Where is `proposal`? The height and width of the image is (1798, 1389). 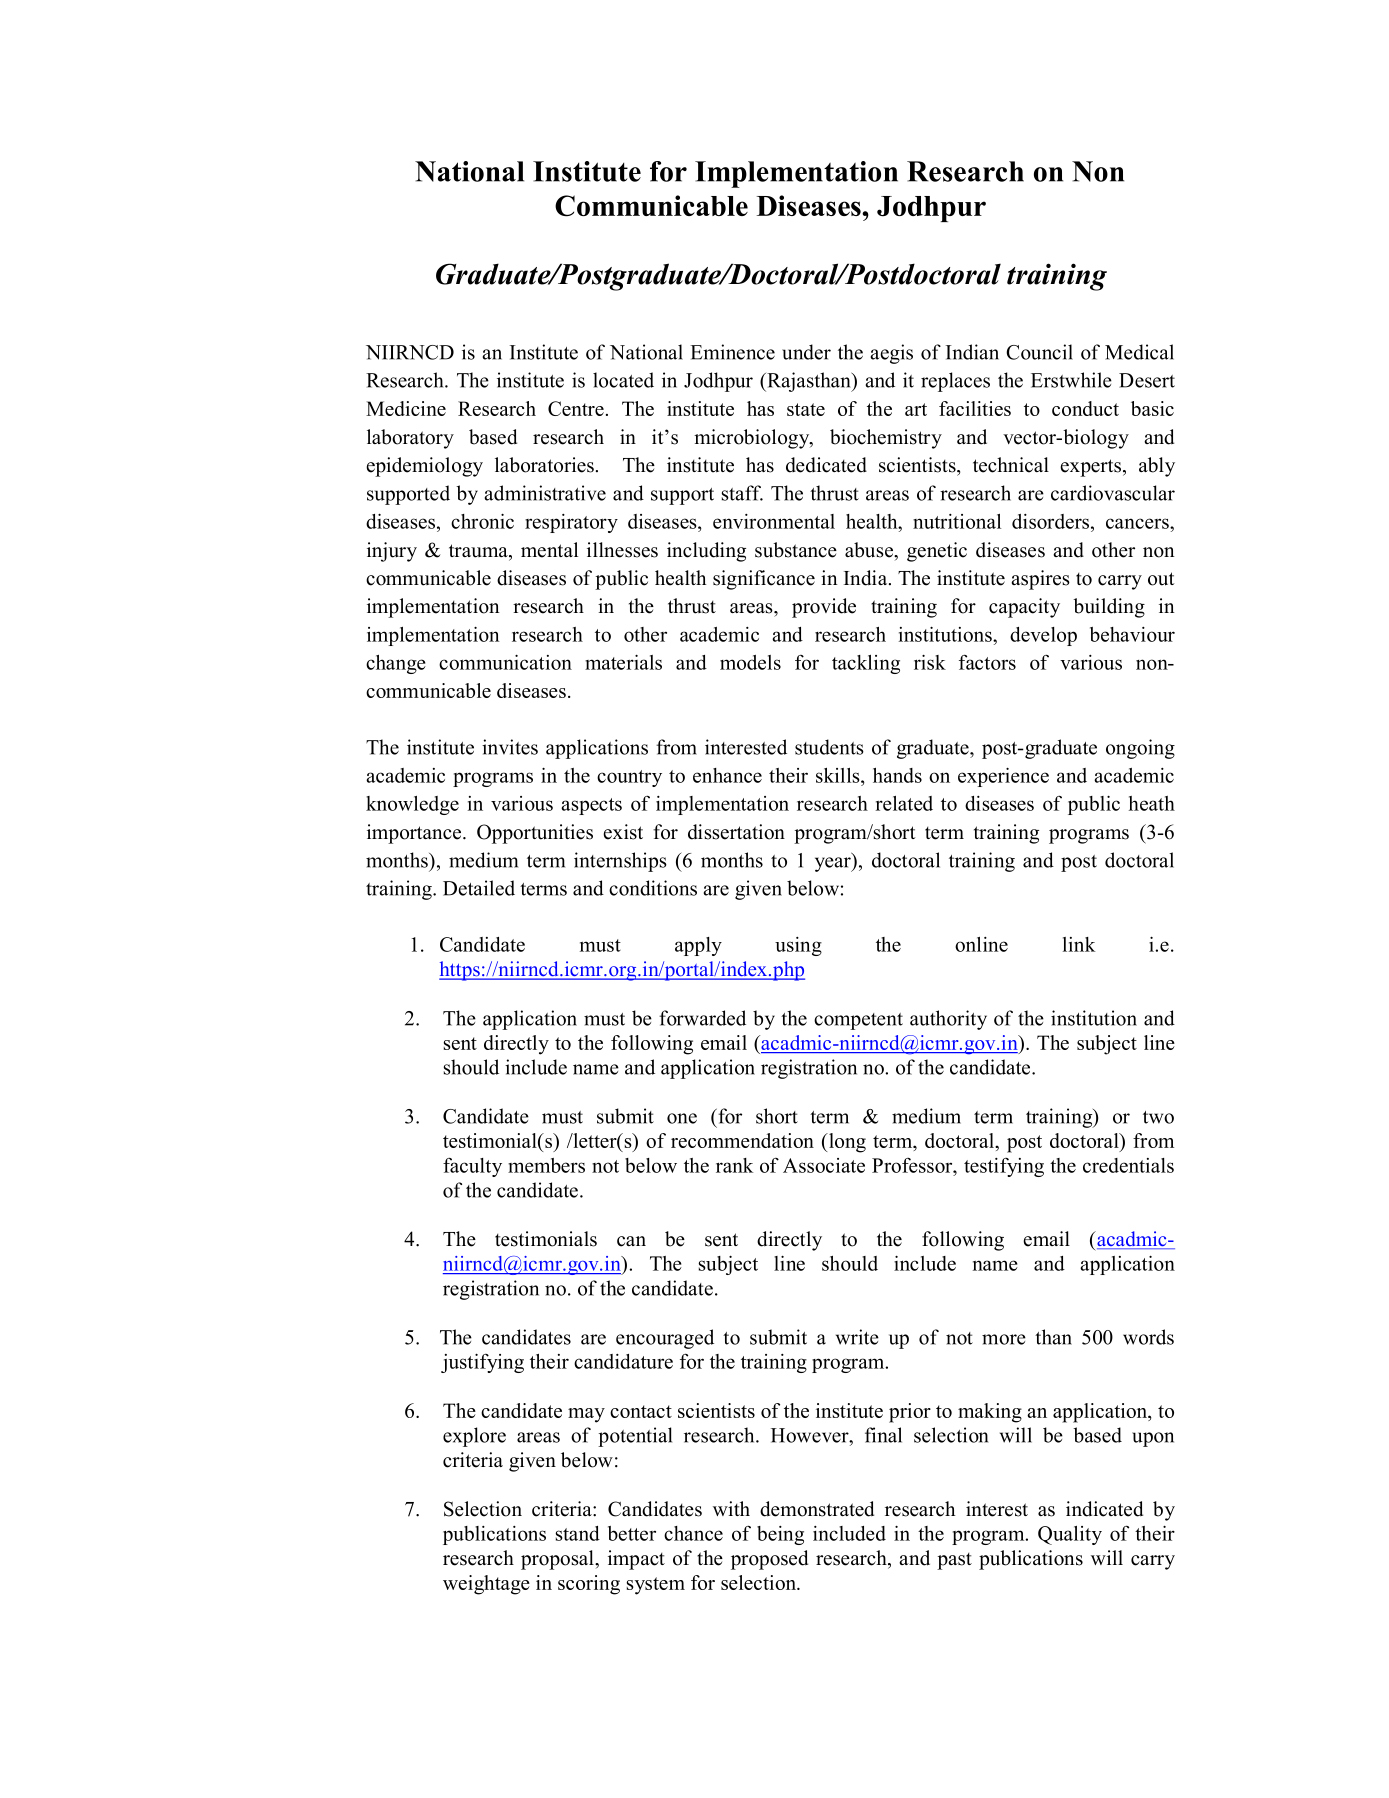
proposal is located at coordinates (558, 1560).
